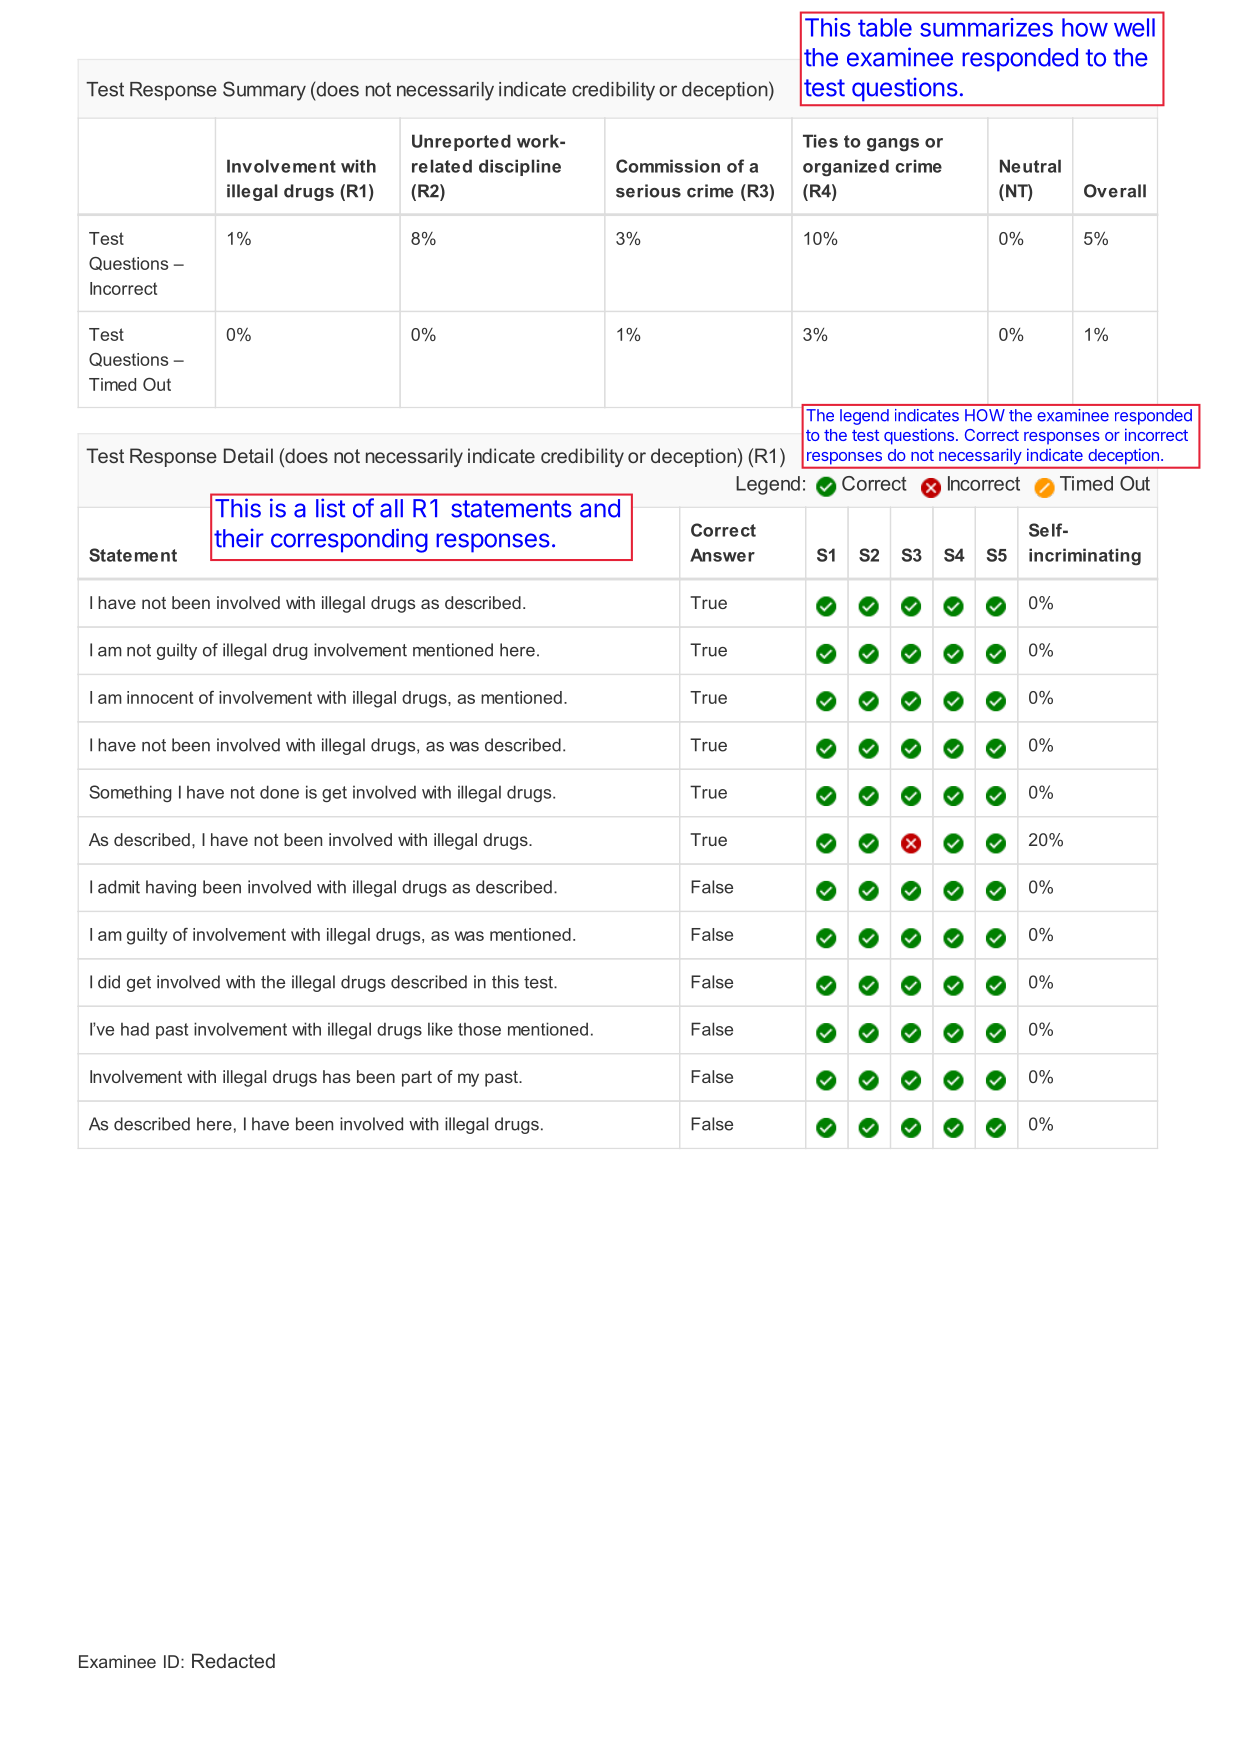 The height and width of the screenshot is (1750, 1237). What do you see at coordinates (1115, 191) in the screenshot?
I see `Overall` at bounding box center [1115, 191].
